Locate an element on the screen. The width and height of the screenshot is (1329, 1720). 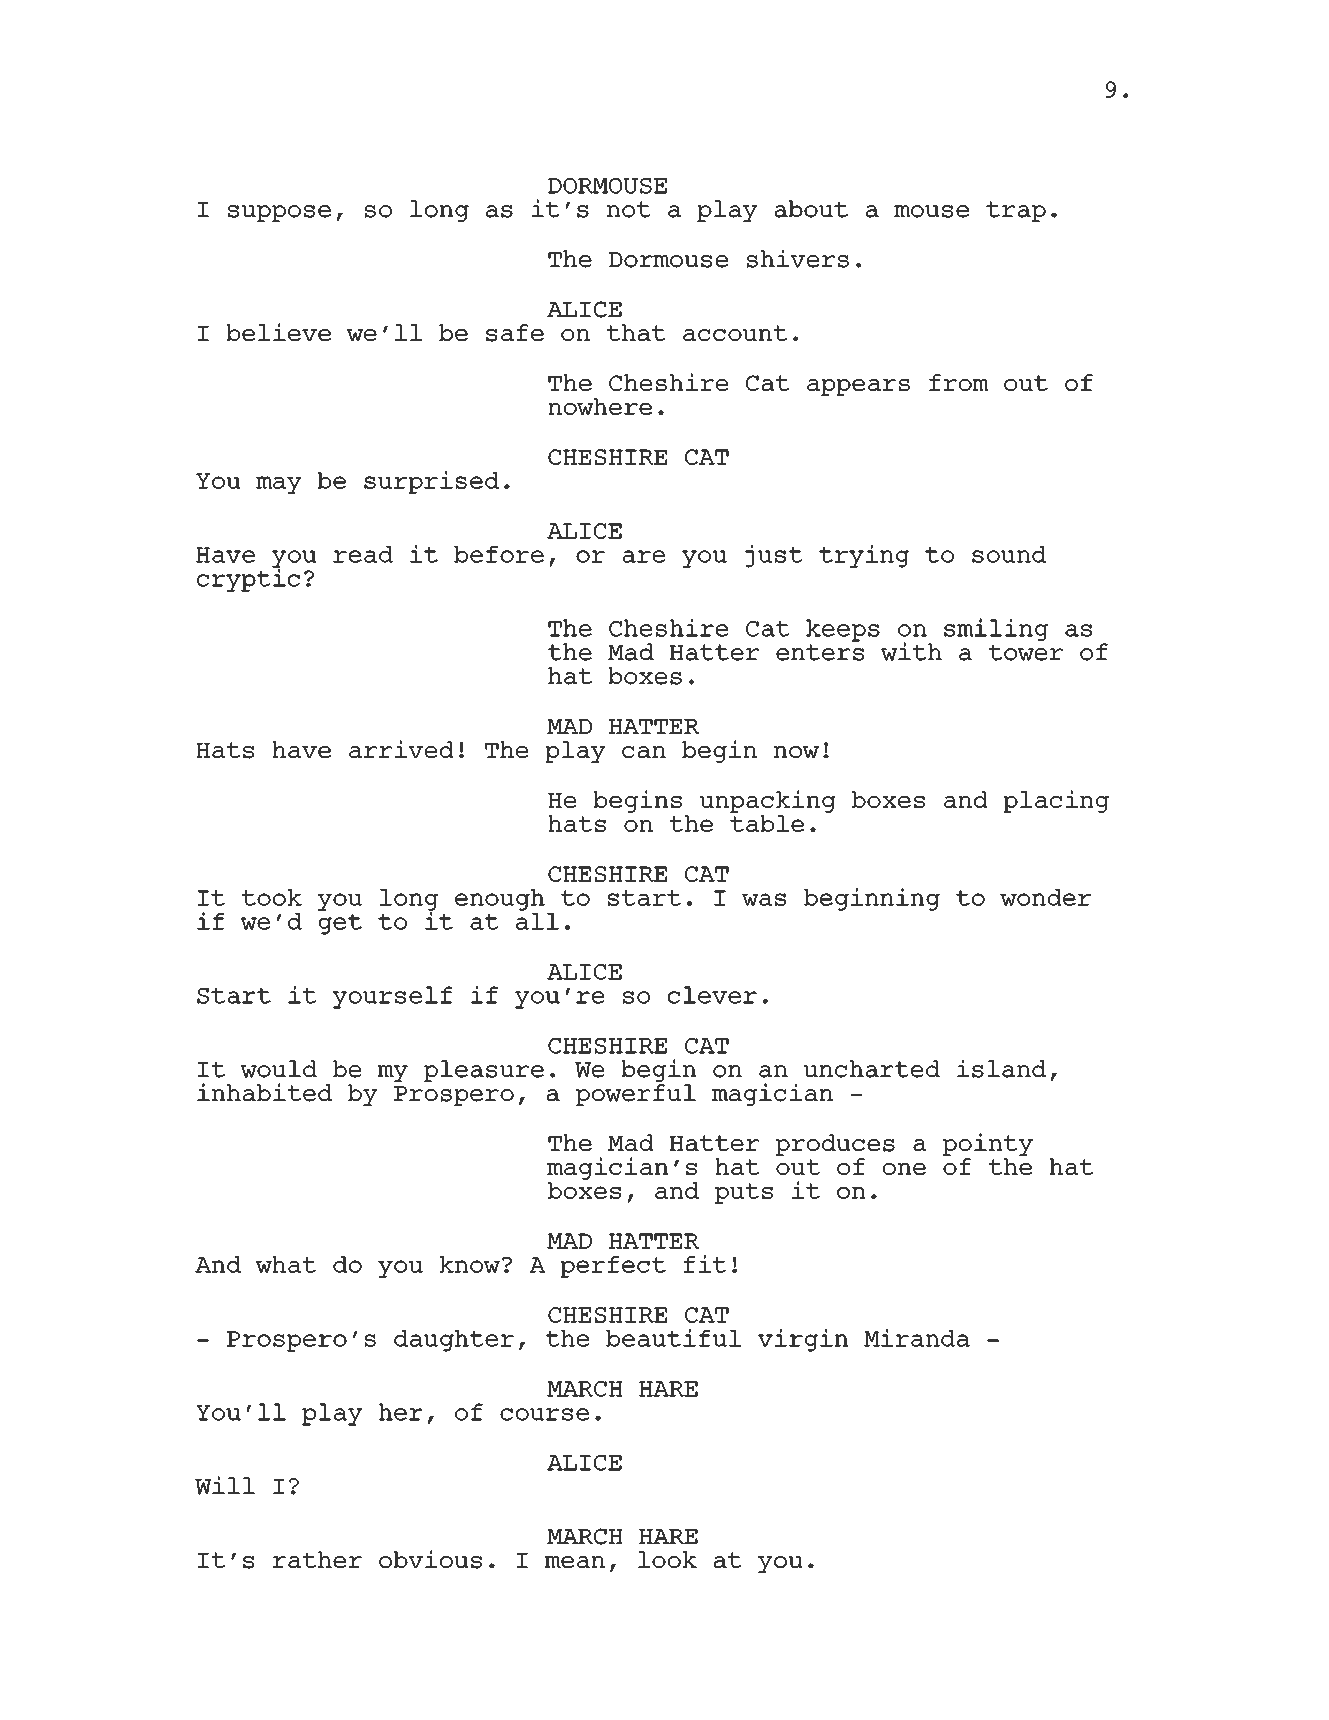
not is located at coordinates (629, 209).
